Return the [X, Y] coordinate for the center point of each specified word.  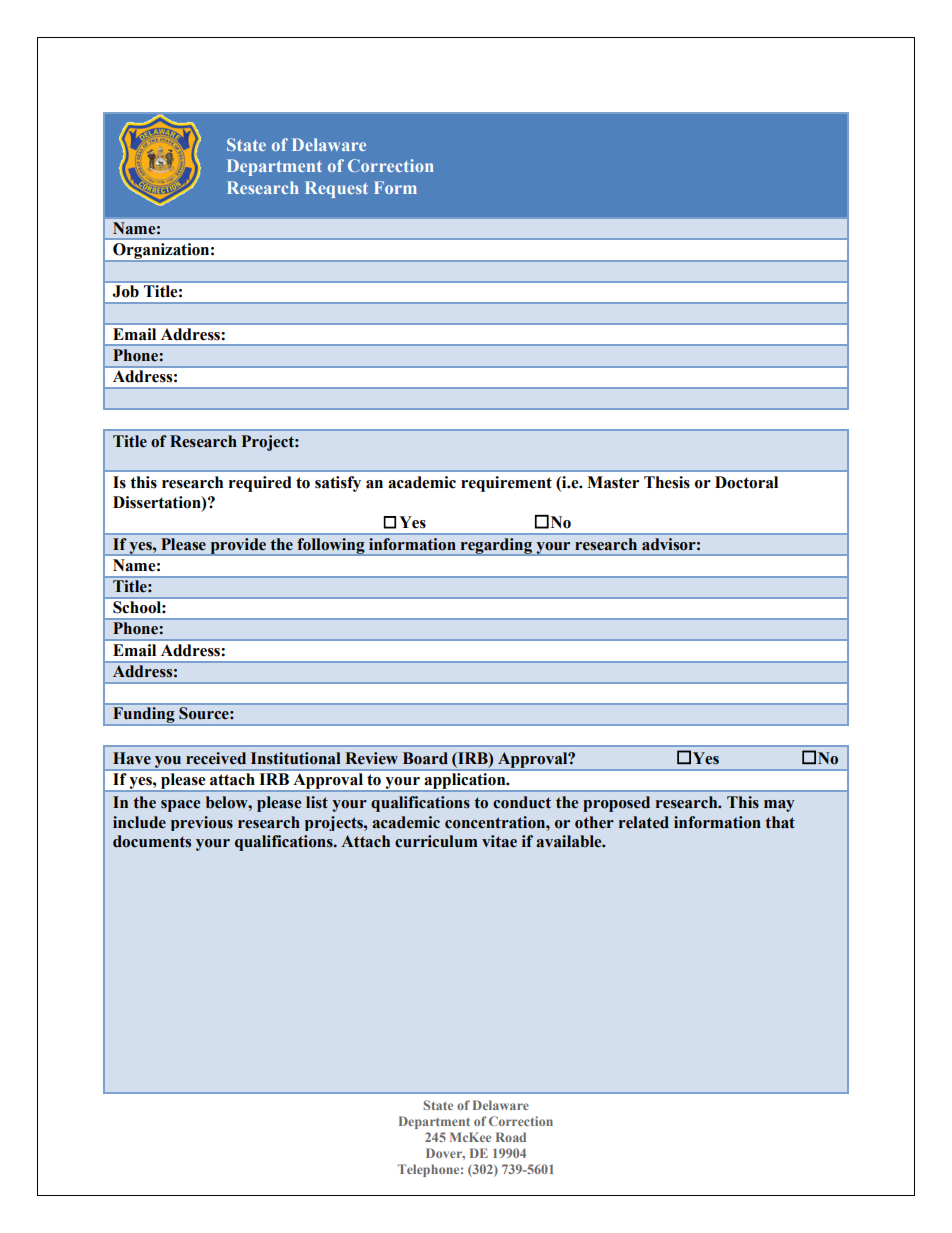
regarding [496, 546]
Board [425, 758]
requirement [506, 484]
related [644, 822]
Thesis [667, 482]
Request [336, 189]
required [260, 484]
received [216, 758]
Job [126, 291]
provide [238, 546]
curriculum [436, 841]
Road [511, 1137]
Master [613, 482]
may [779, 806]
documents [152, 841]
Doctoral [746, 482]
